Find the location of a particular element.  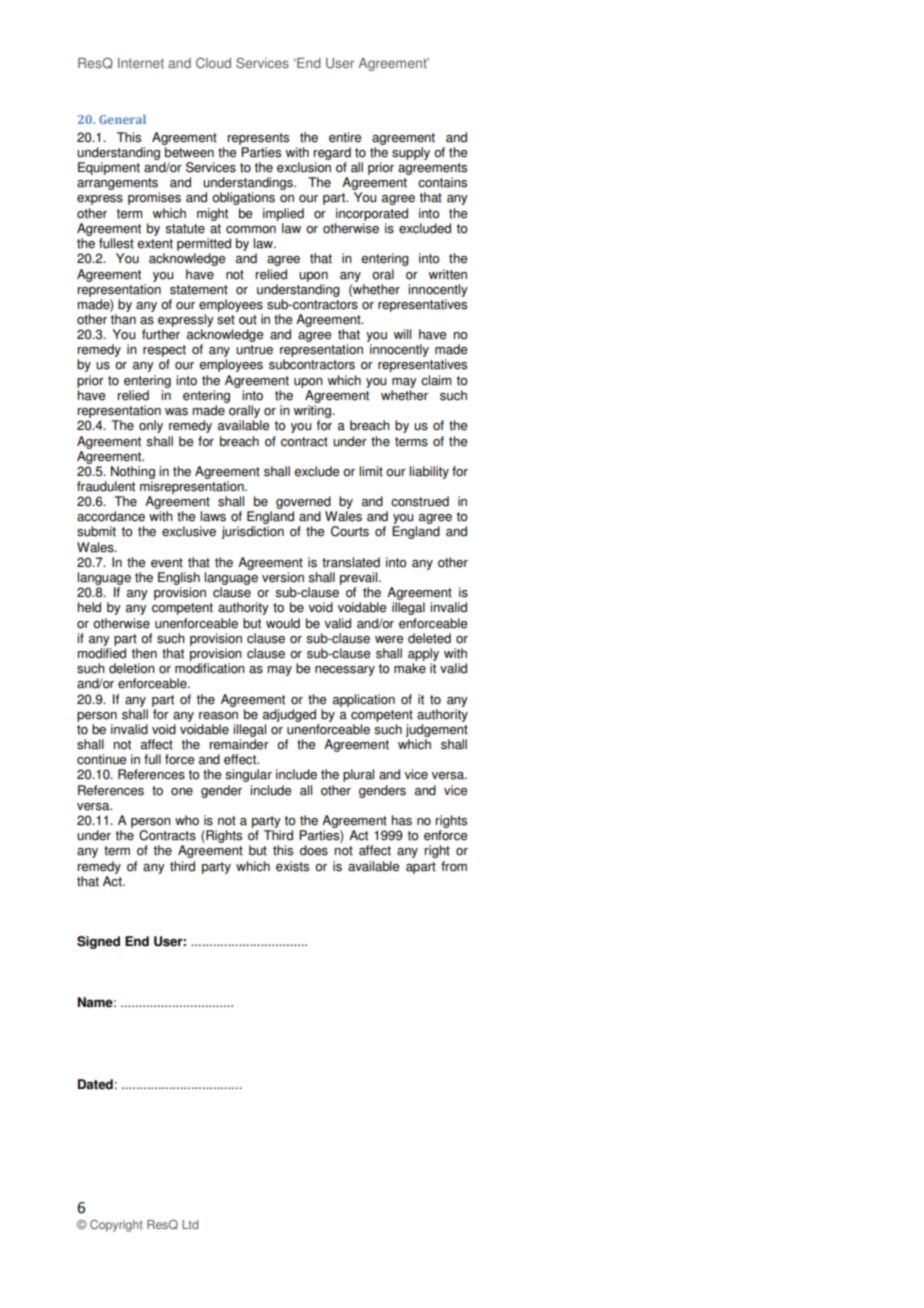

exists is located at coordinates (292, 866).
